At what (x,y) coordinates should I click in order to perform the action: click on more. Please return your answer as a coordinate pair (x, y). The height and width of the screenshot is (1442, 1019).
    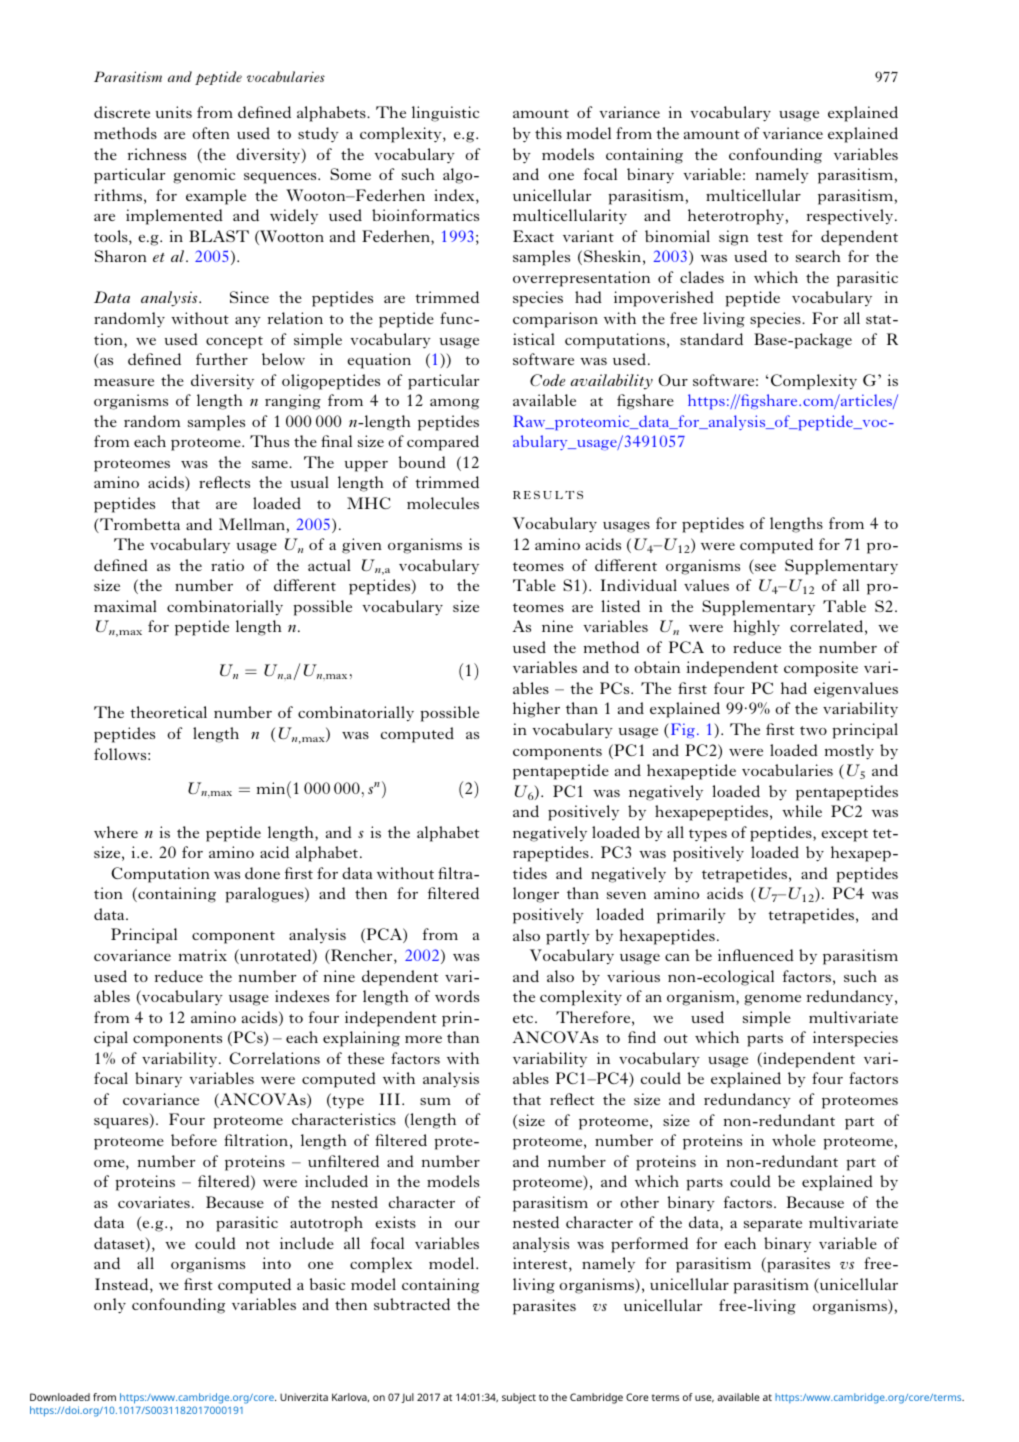
    Looking at the image, I should click on (423, 1039).
